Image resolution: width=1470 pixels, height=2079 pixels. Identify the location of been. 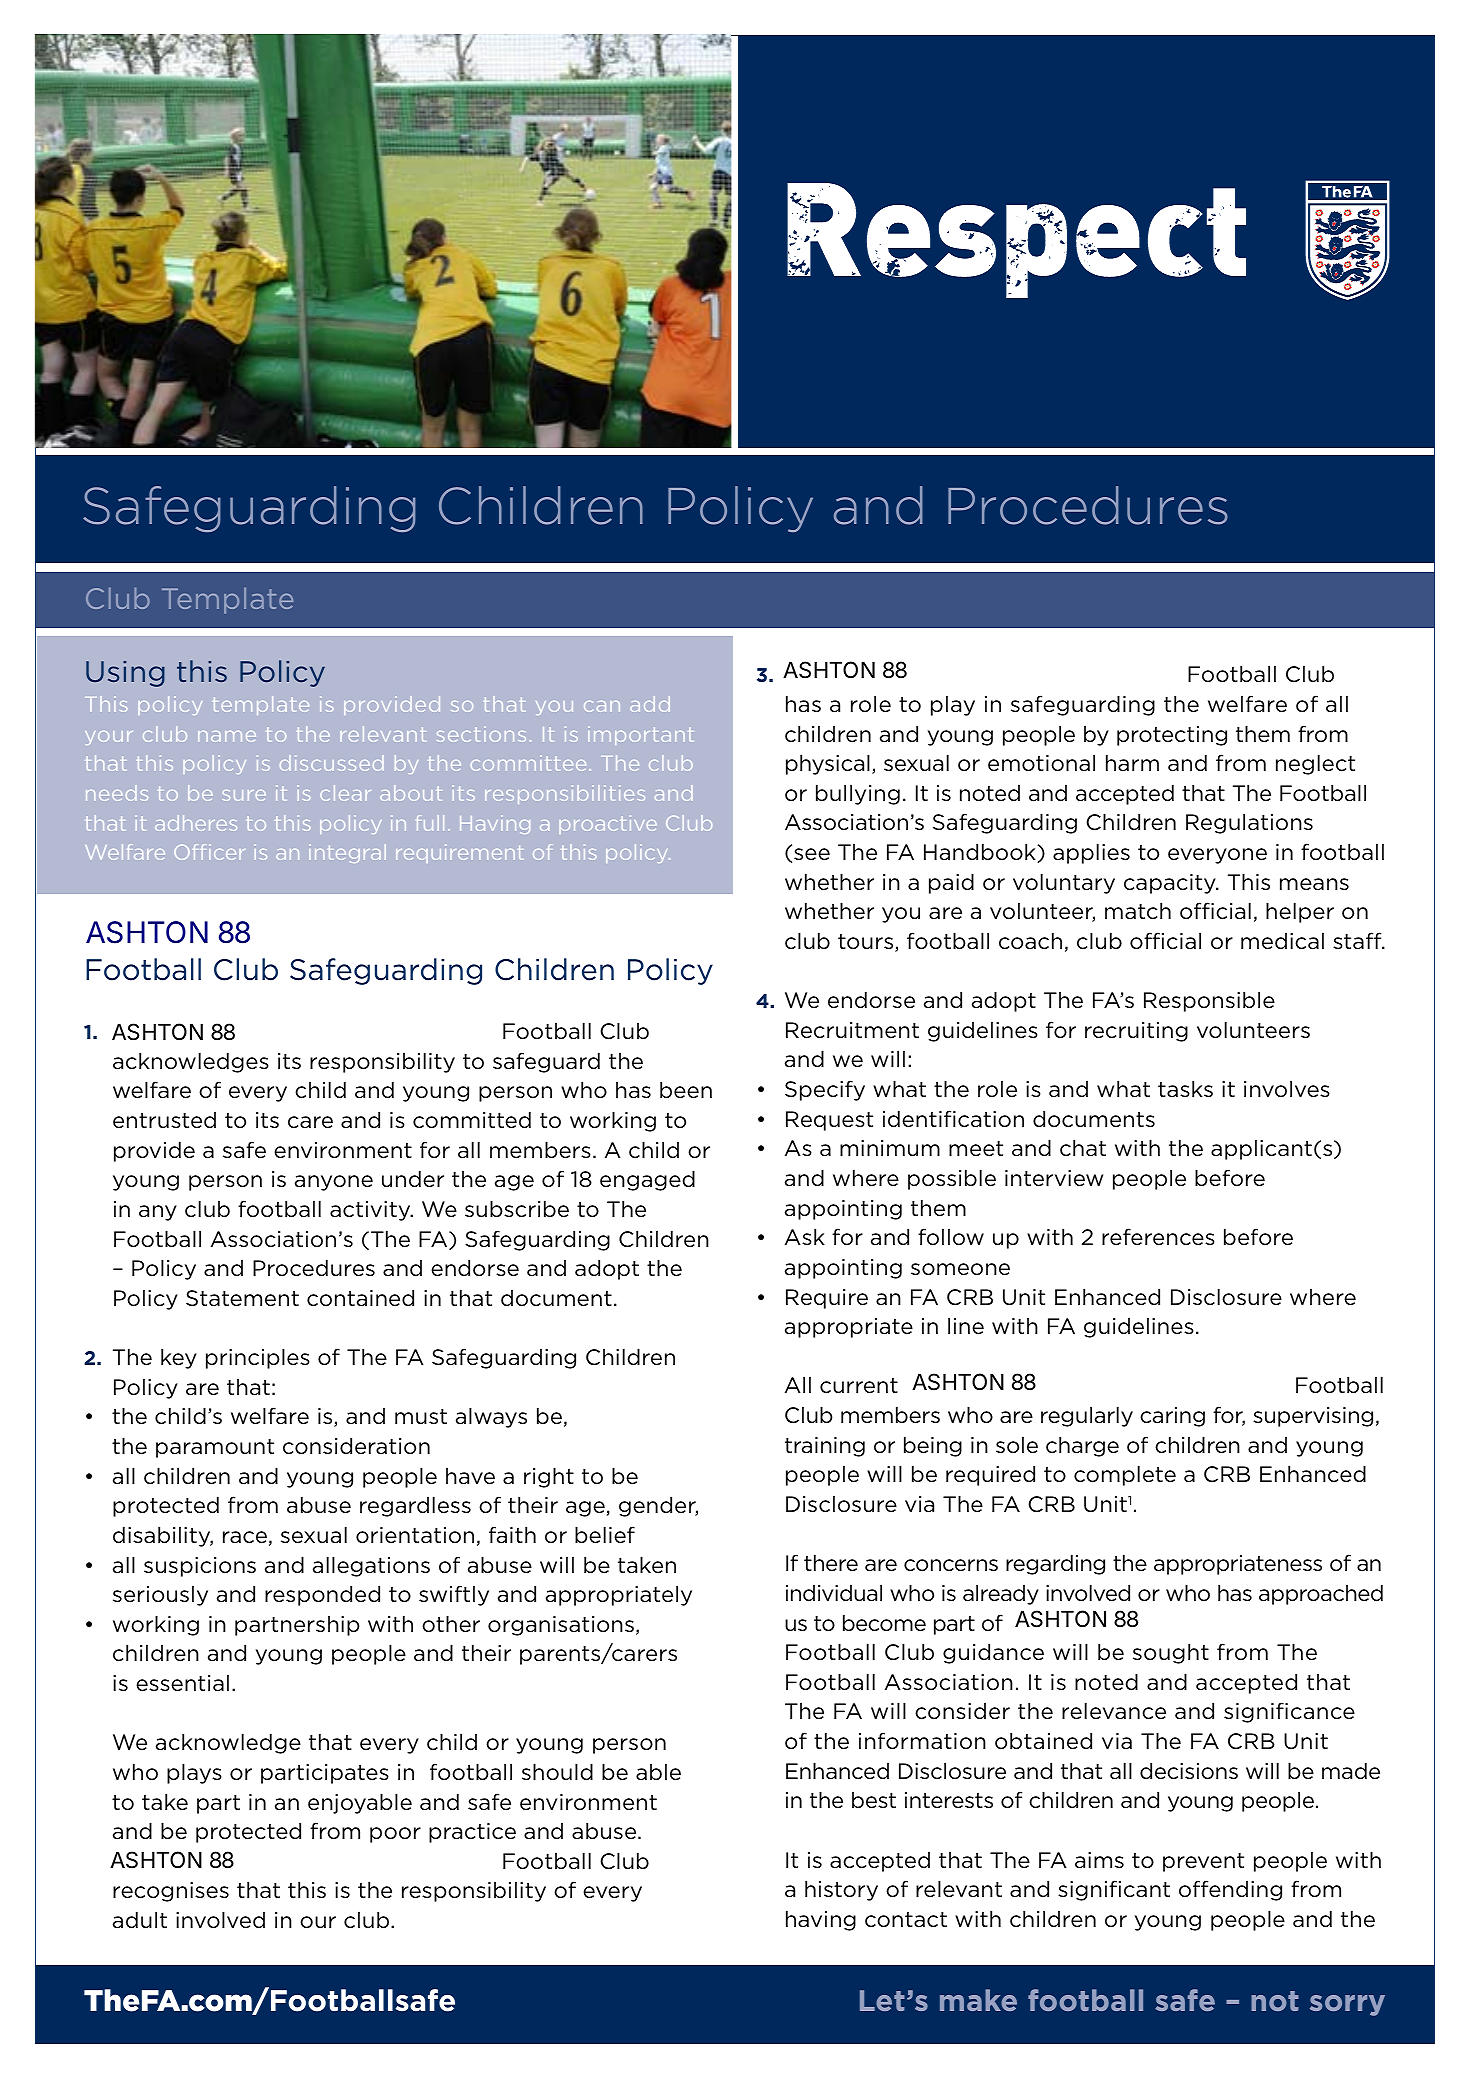
(686, 1090).
